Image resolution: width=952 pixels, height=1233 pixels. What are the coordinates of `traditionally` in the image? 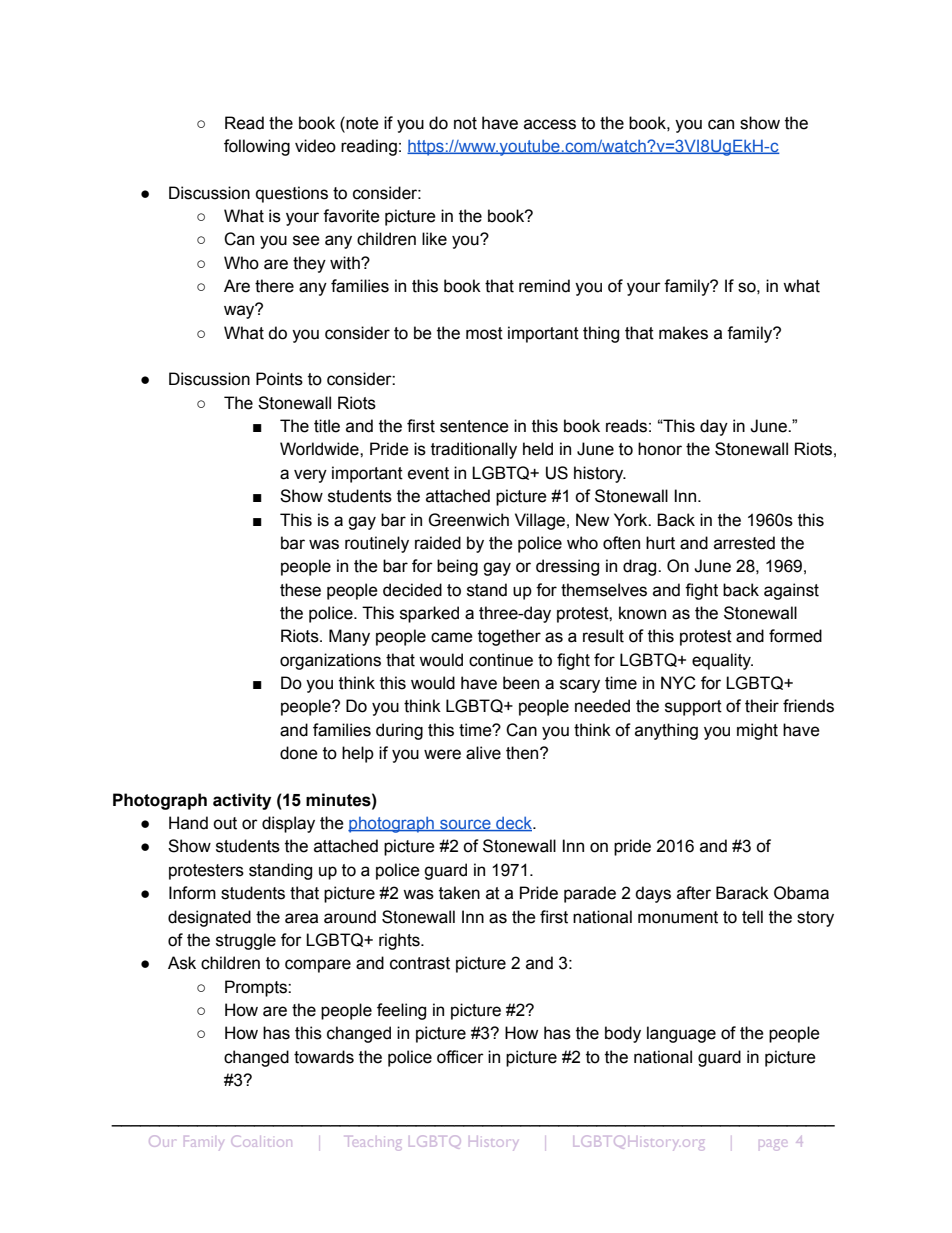 It's located at (474, 450).
